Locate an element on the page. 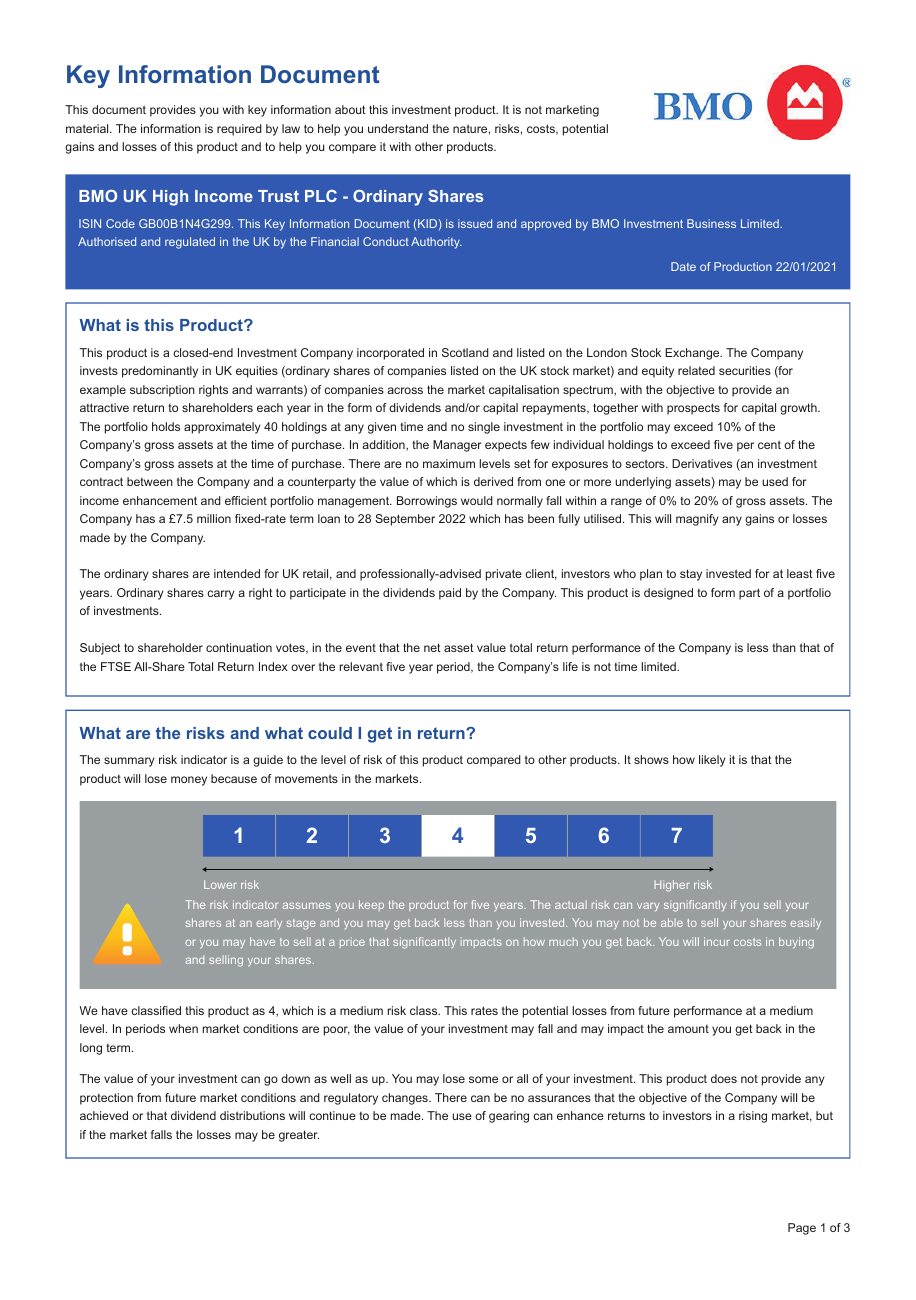  price is located at coordinates (352, 942).
